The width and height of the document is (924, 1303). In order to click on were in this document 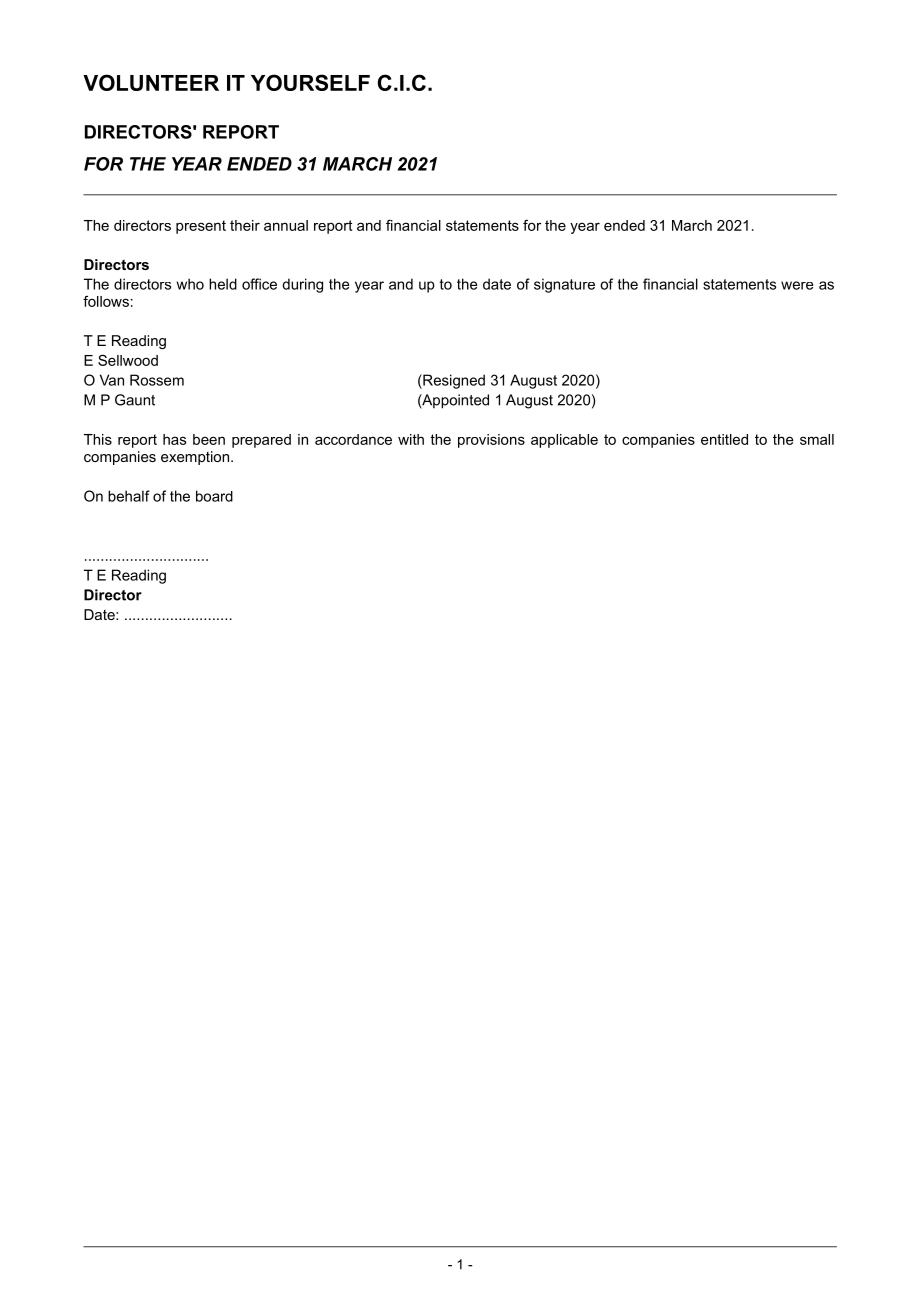, I will do `click(797, 285)`.
